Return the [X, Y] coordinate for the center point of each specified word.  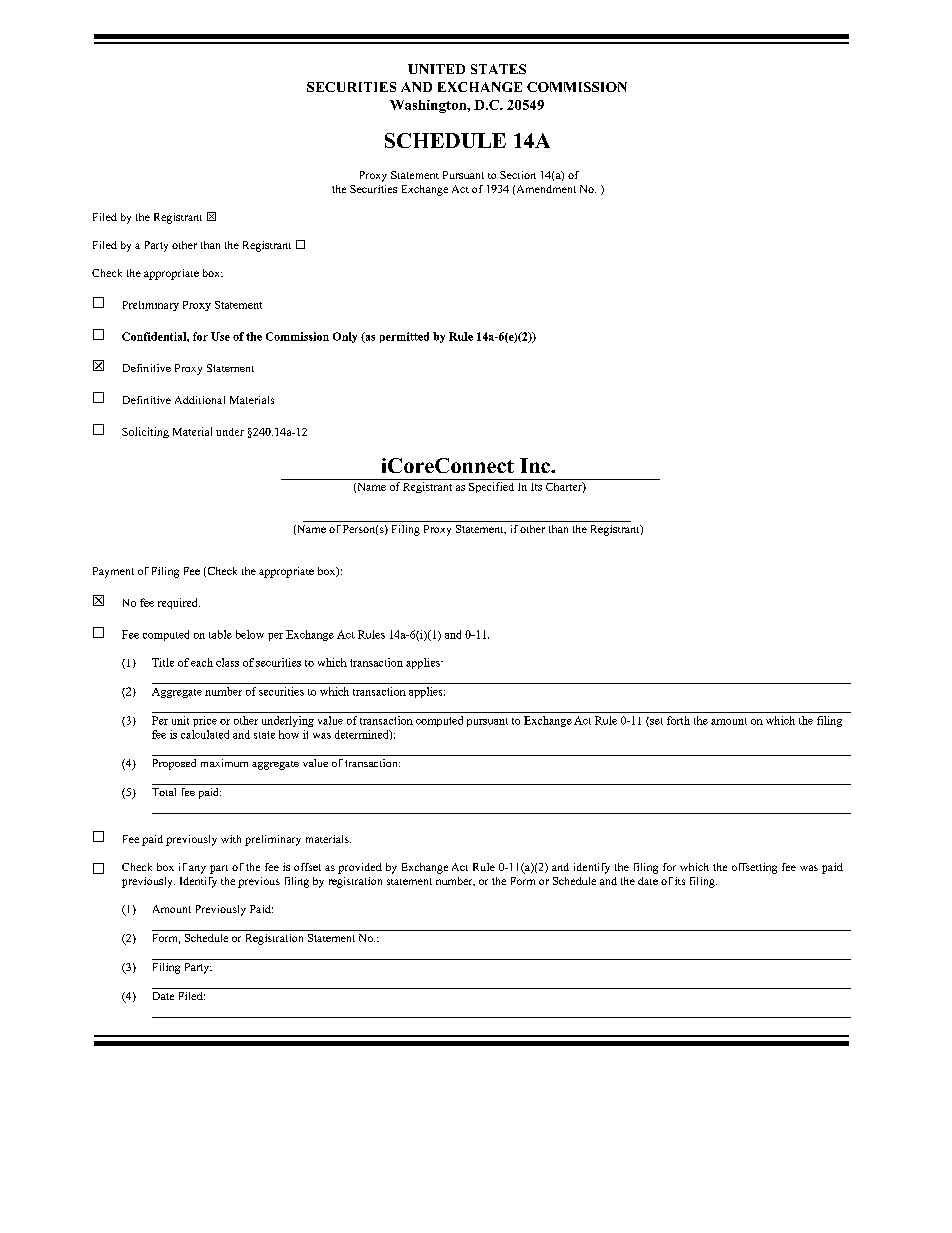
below [250, 634]
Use [220, 336]
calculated [205, 734]
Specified [491, 487]
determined [363, 735]
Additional [200, 400]
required [179, 603]
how [289, 734]
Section [518, 175]
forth [678, 720]
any [197, 869]
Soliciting [145, 432]
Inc [536, 465]
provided [360, 868]
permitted [404, 337]
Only [345, 337]
